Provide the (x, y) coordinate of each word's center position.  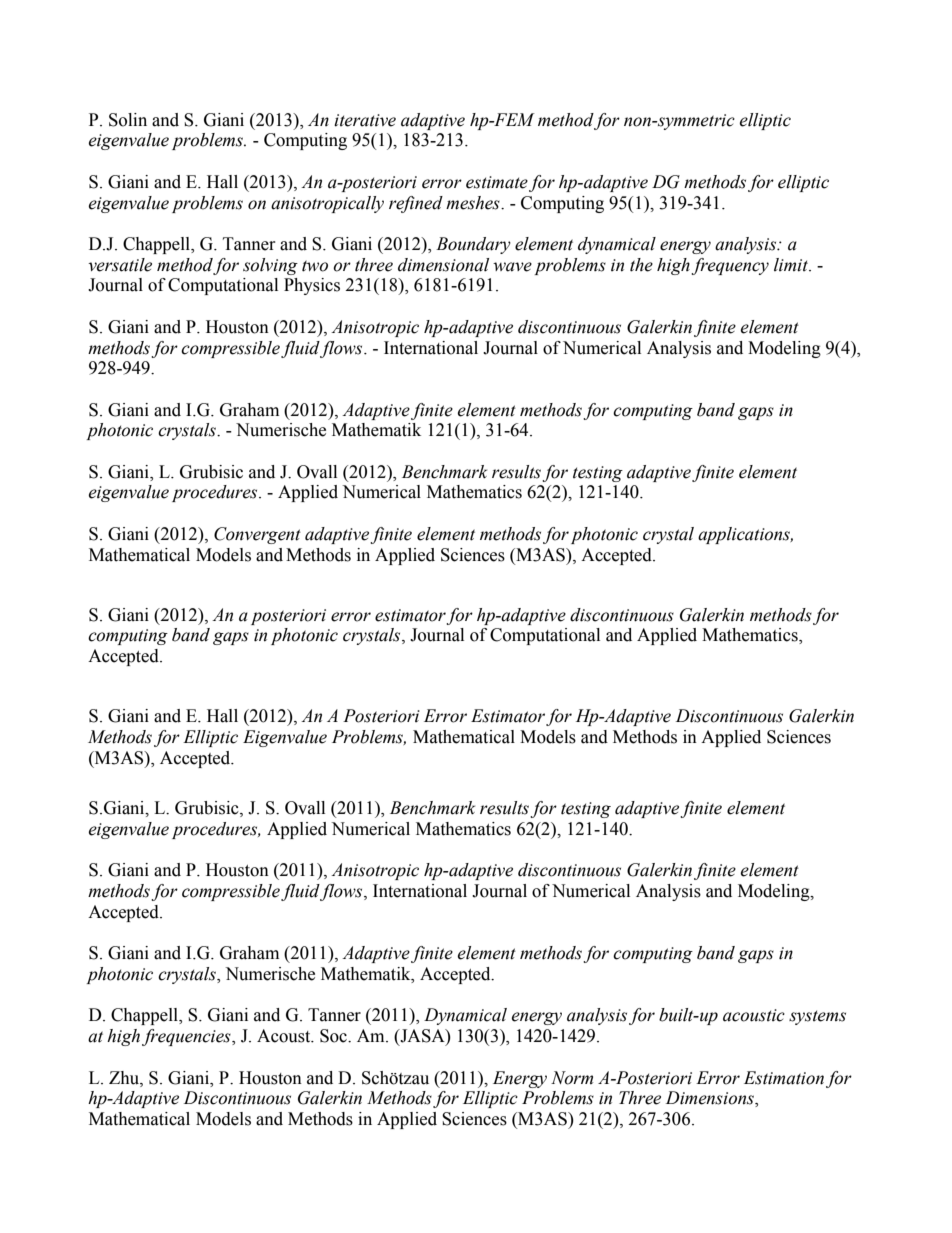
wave (512, 267)
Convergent (257, 535)
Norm (572, 1078)
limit (792, 265)
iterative (365, 120)
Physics (312, 286)
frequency (730, 266)
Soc (334, 1036)
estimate (497, 182)
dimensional (443, 265)
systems (817, 1017)
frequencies (187, 1037)
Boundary (473, 245)
